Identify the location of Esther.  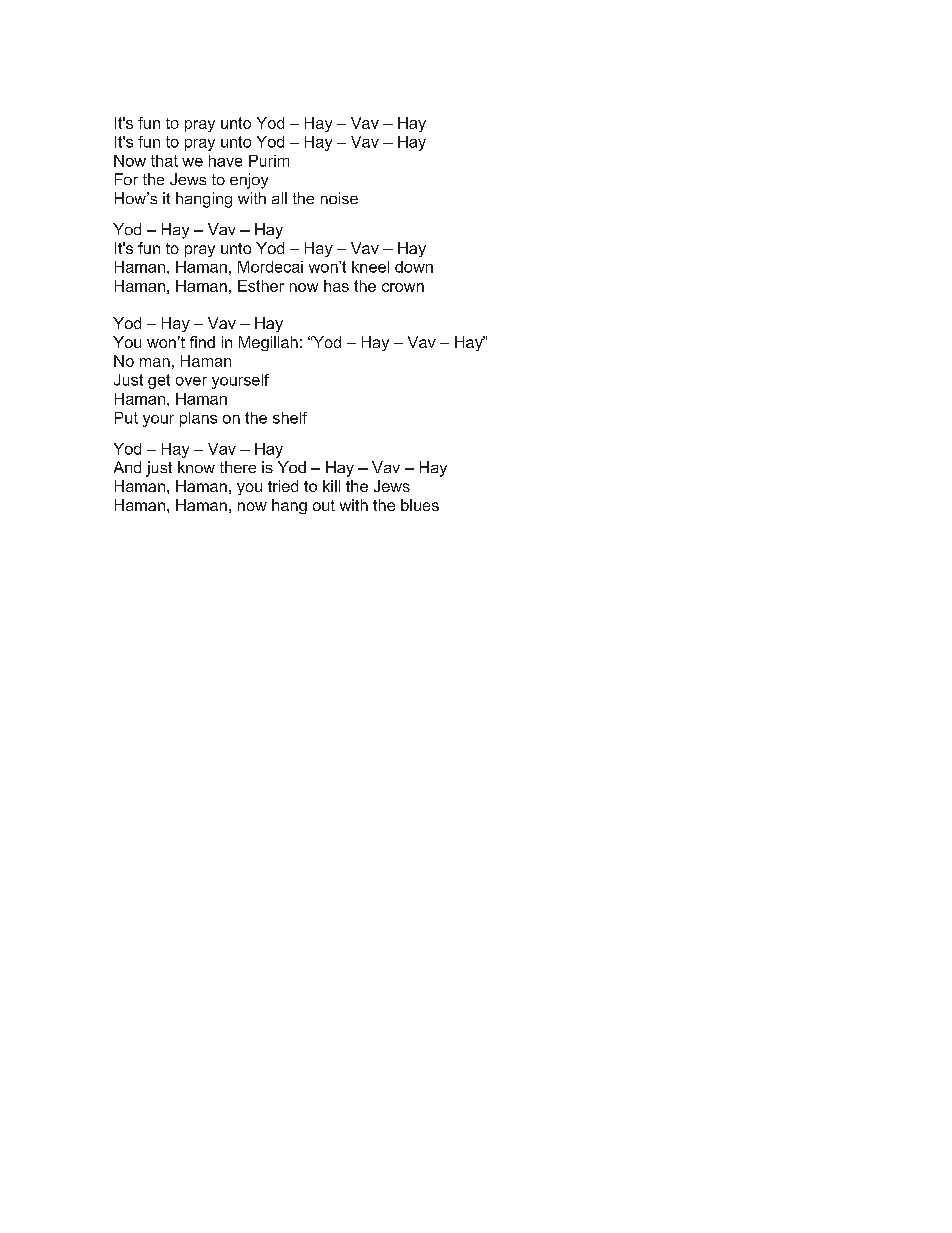
(261, 286).
